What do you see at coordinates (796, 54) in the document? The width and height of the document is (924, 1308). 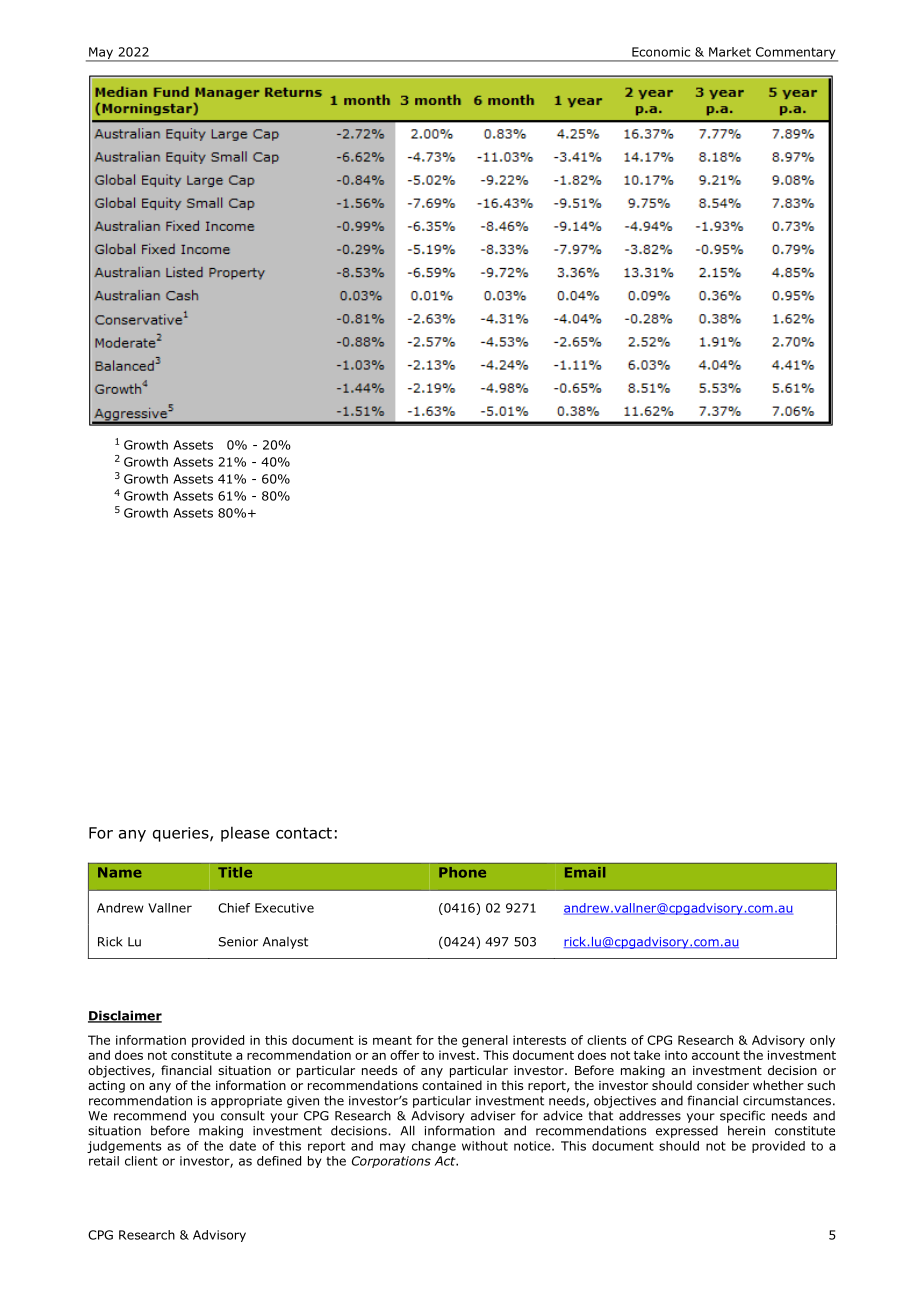 I see `Commentary` at bounding box center [796, 54].
